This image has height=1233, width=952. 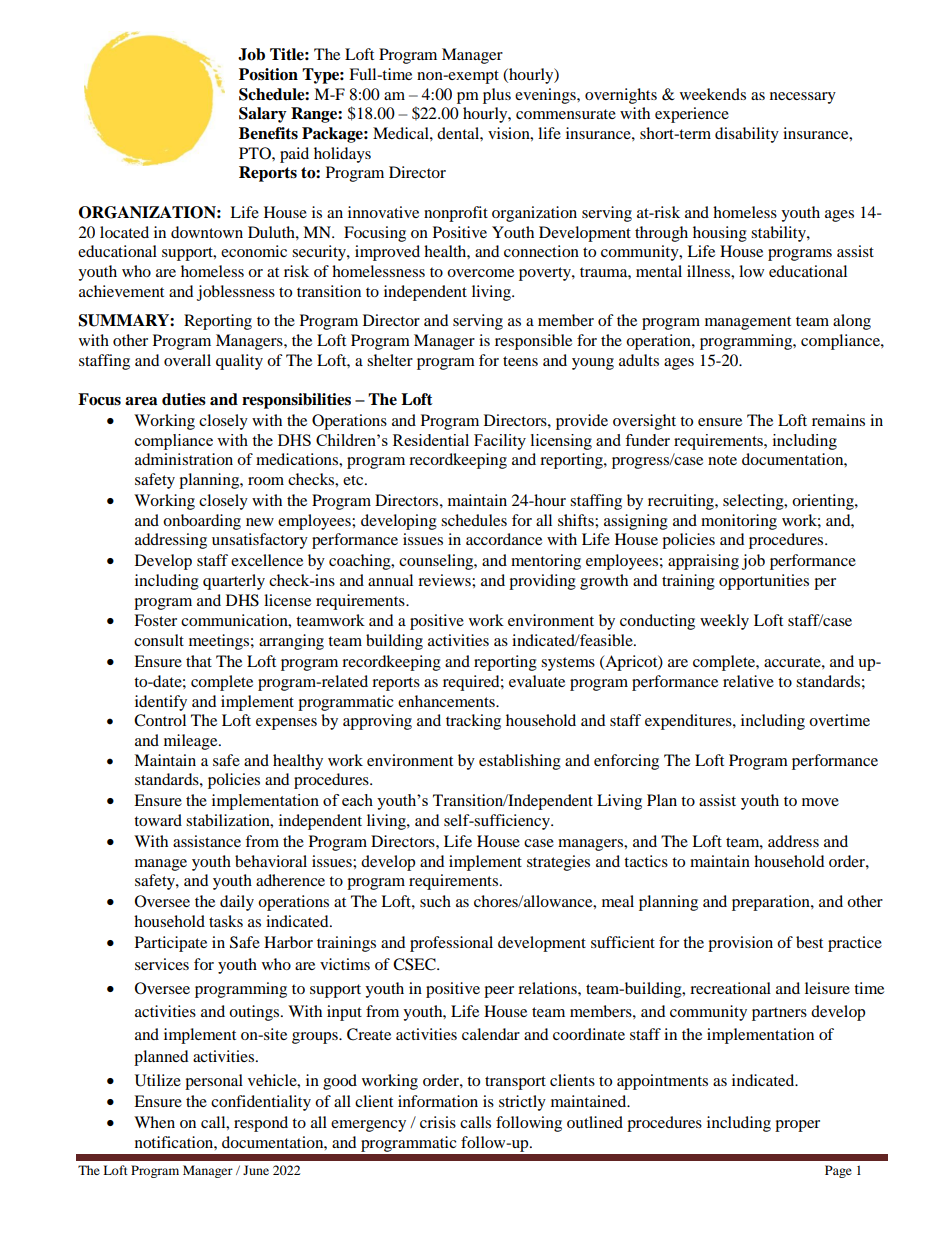 I want to click on necessary, so click(x=803, y=98).
